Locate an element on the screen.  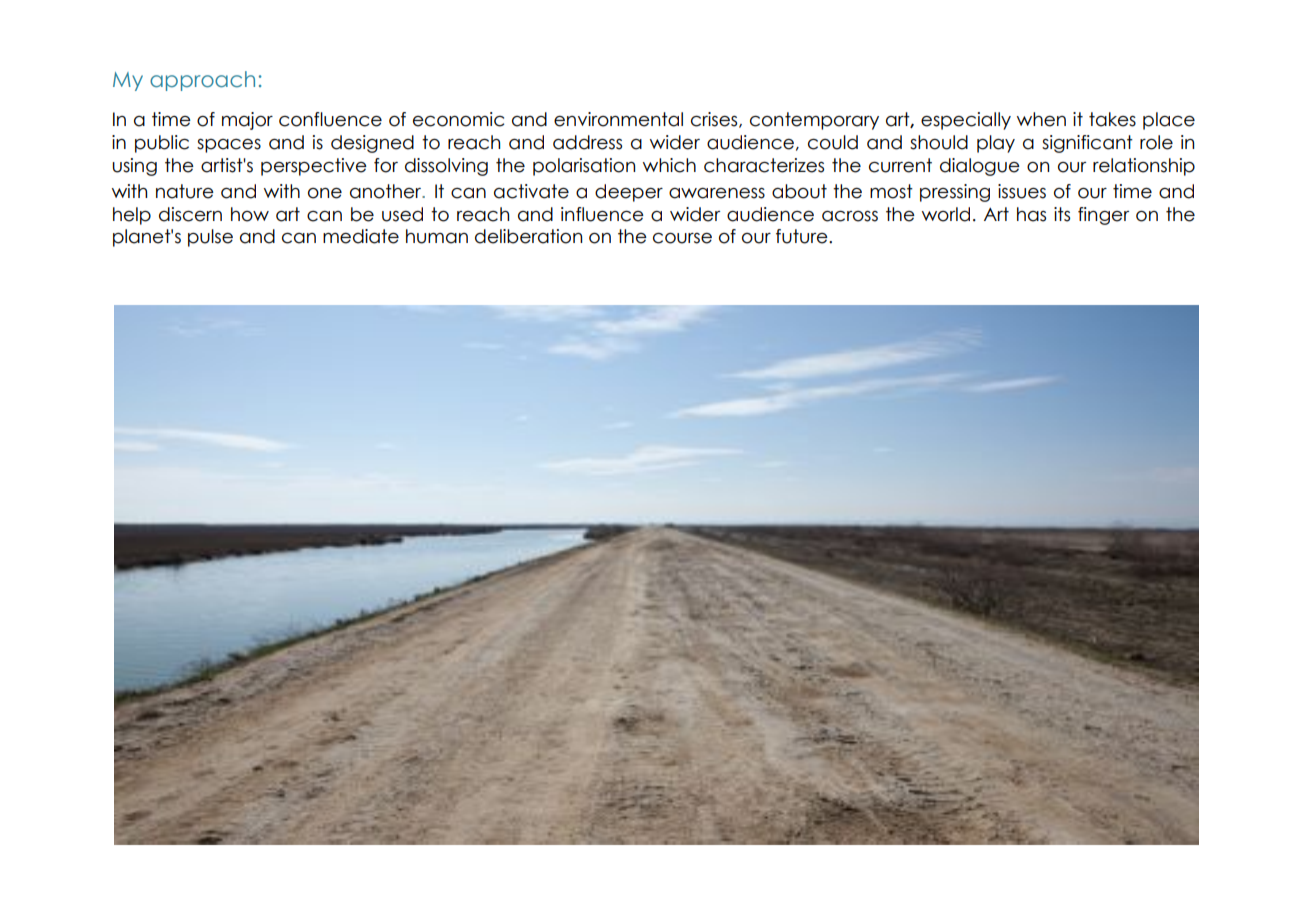
significant is located at coordinates (1087, 144).
